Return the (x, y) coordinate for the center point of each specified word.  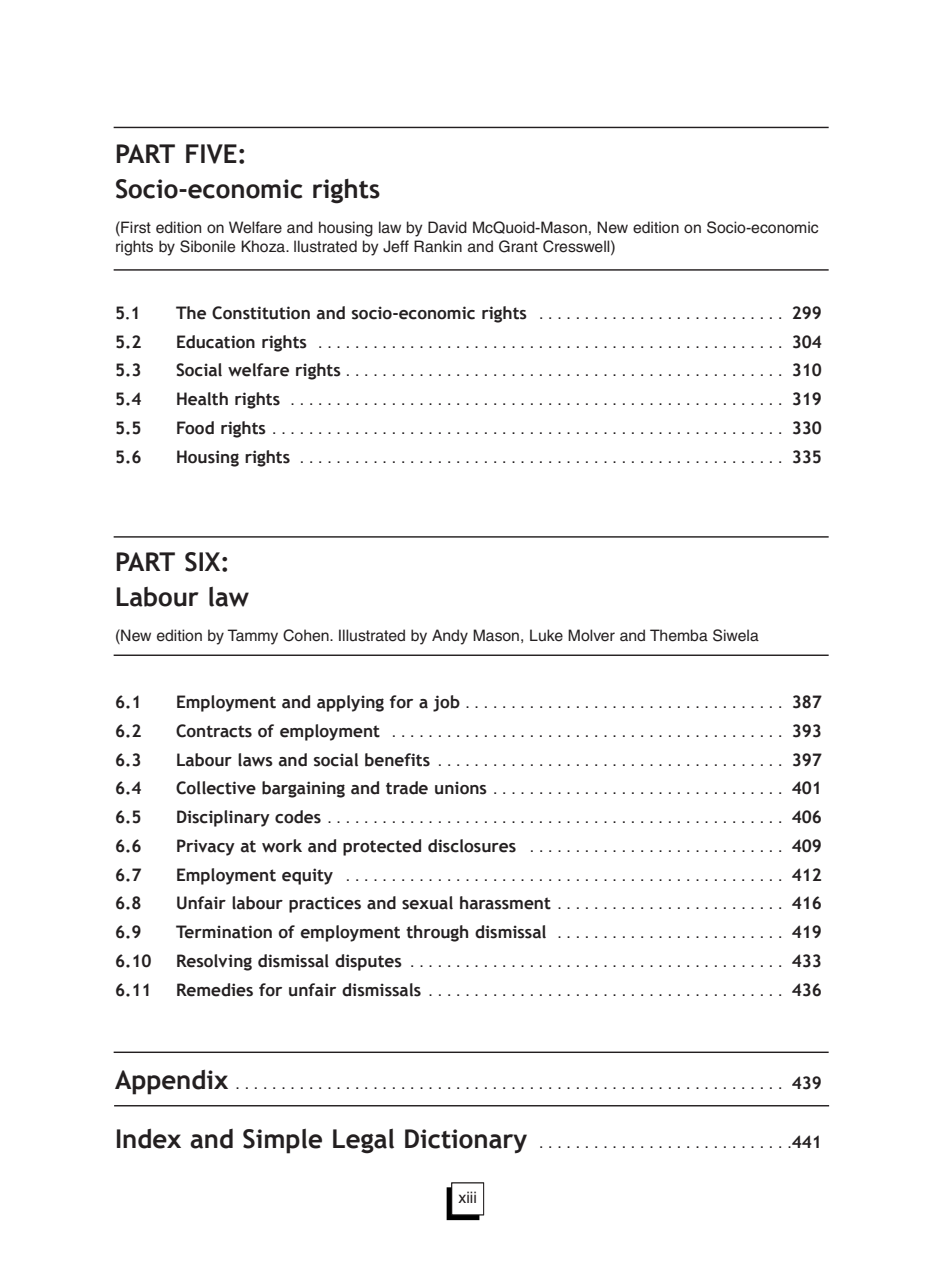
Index (149, 1139)
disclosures (472, 846)
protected (382, 847)
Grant (518, 246)
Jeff (396, 246)
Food (195, 428)
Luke (546, 635)
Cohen (307, 635)
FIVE (211, 154)
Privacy (206, 847)
